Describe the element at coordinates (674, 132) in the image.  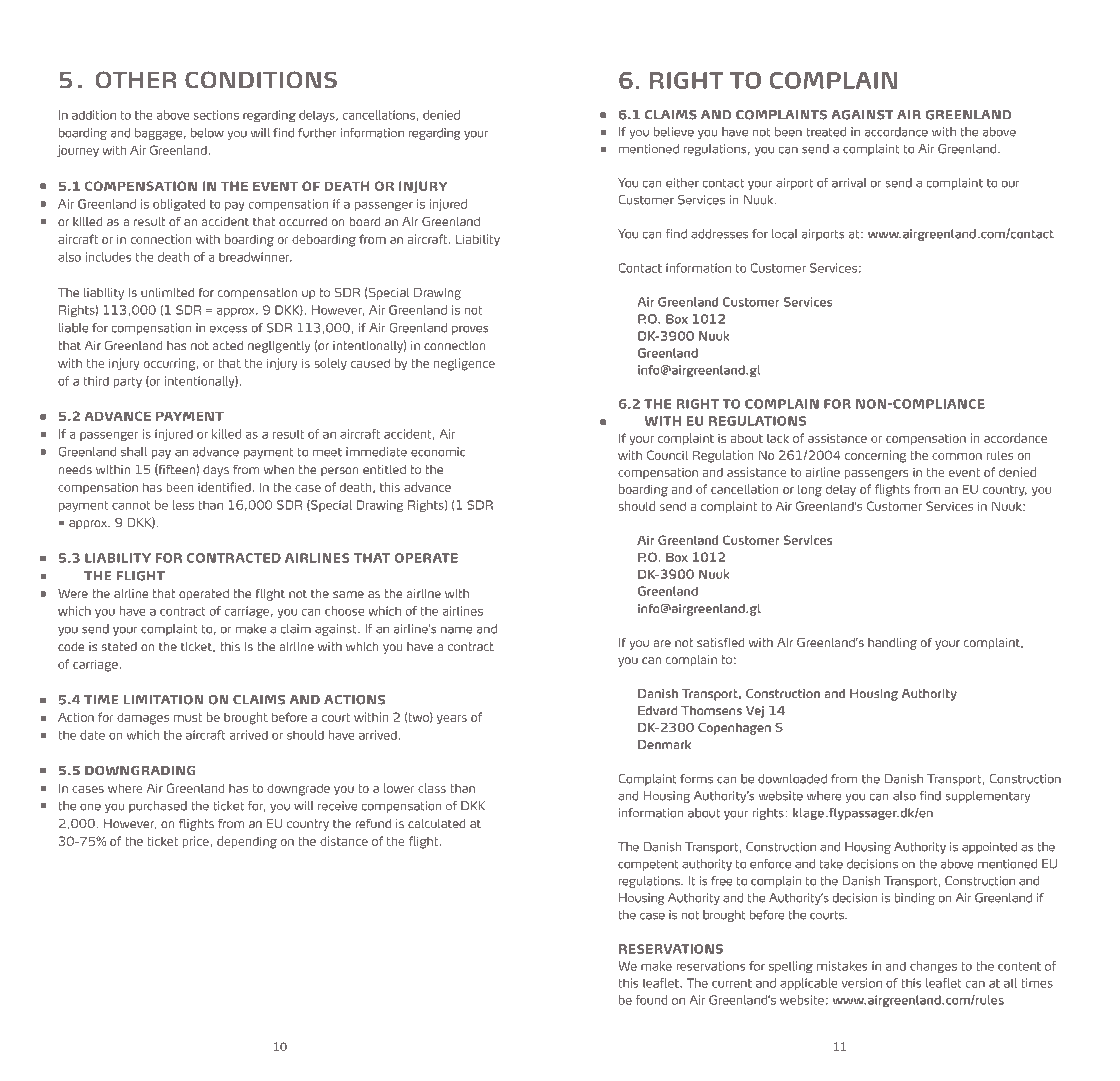
I see `believe` at that location.
